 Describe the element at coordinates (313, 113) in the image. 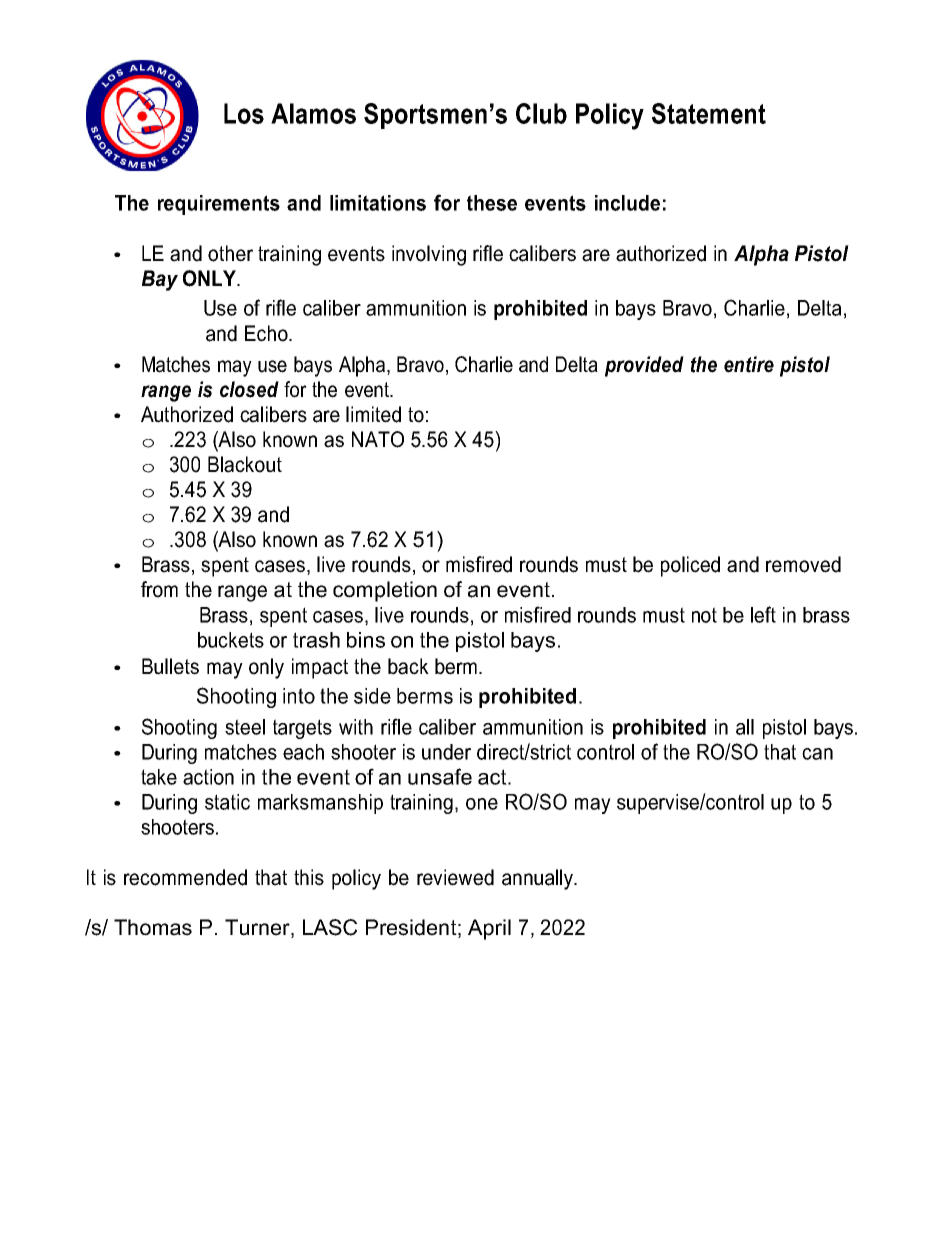

I see `Alamos` at that location.
